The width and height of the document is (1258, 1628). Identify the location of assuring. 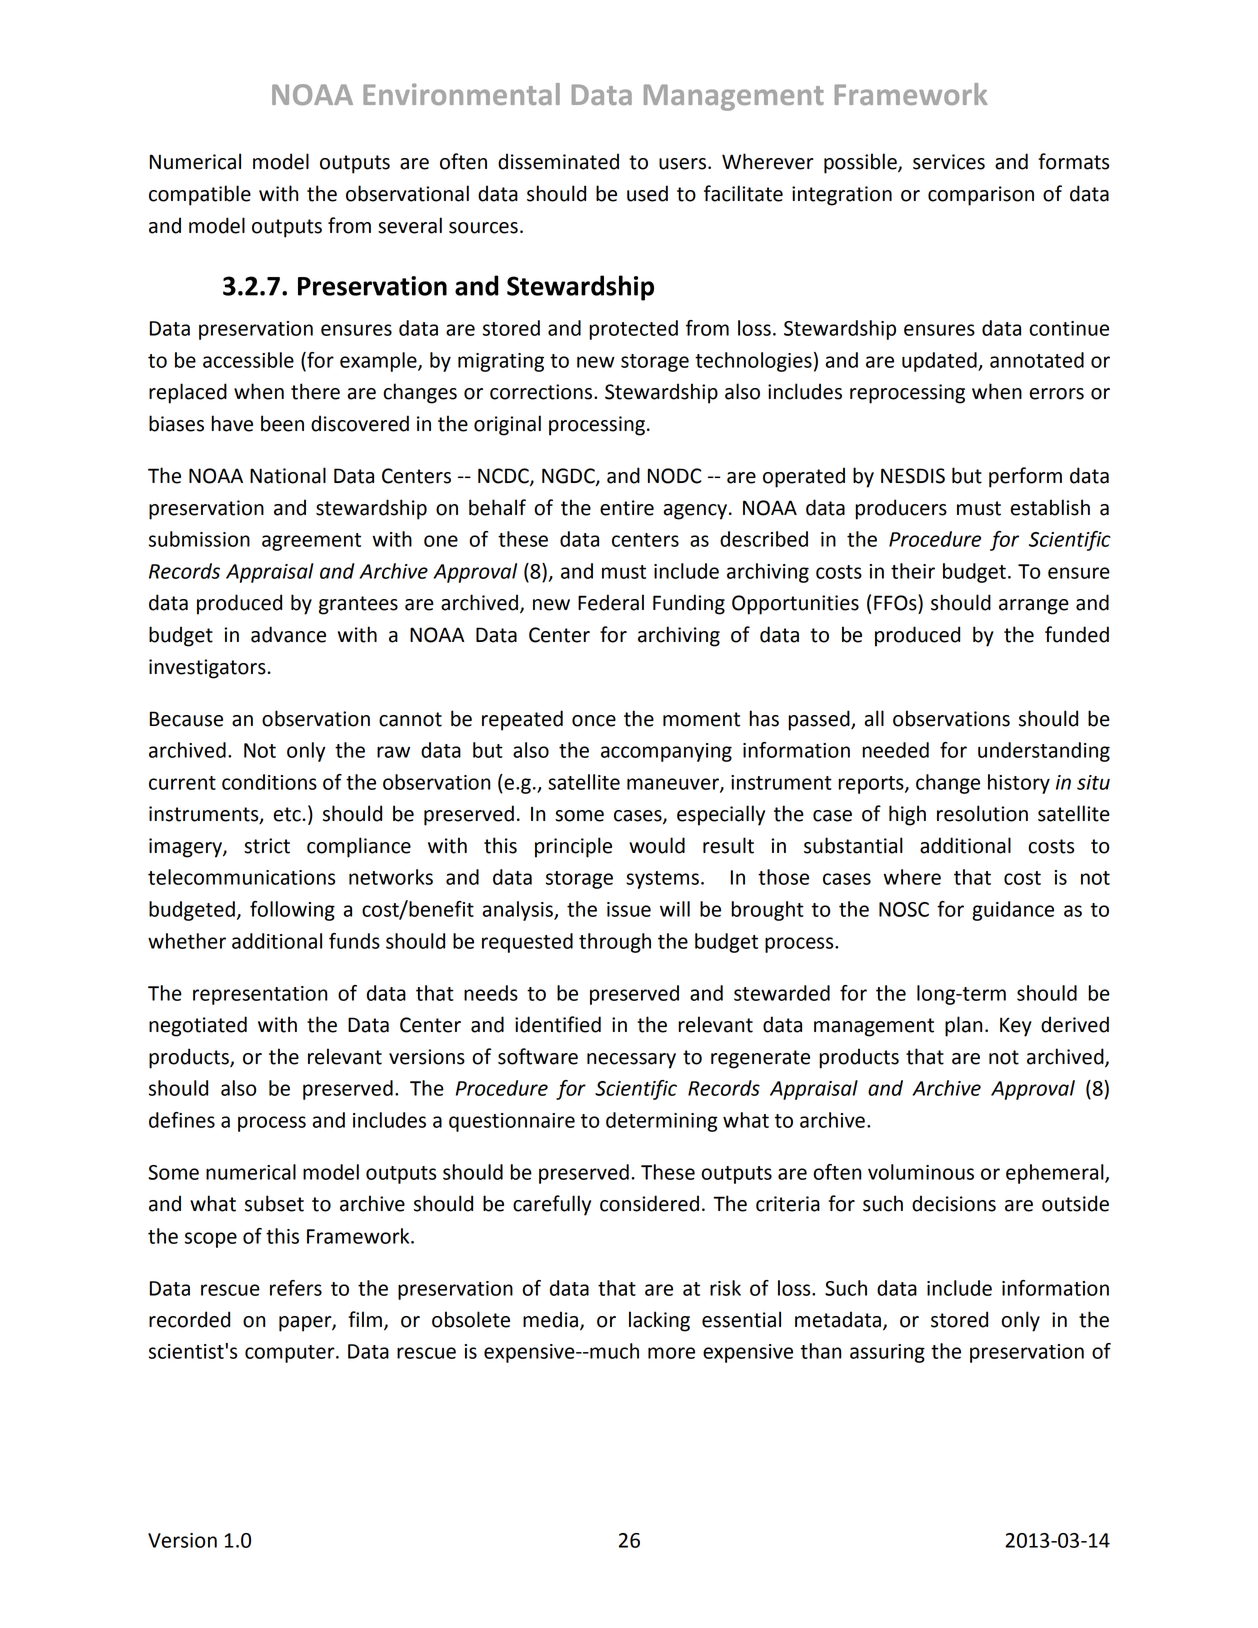
(887, 1353).
